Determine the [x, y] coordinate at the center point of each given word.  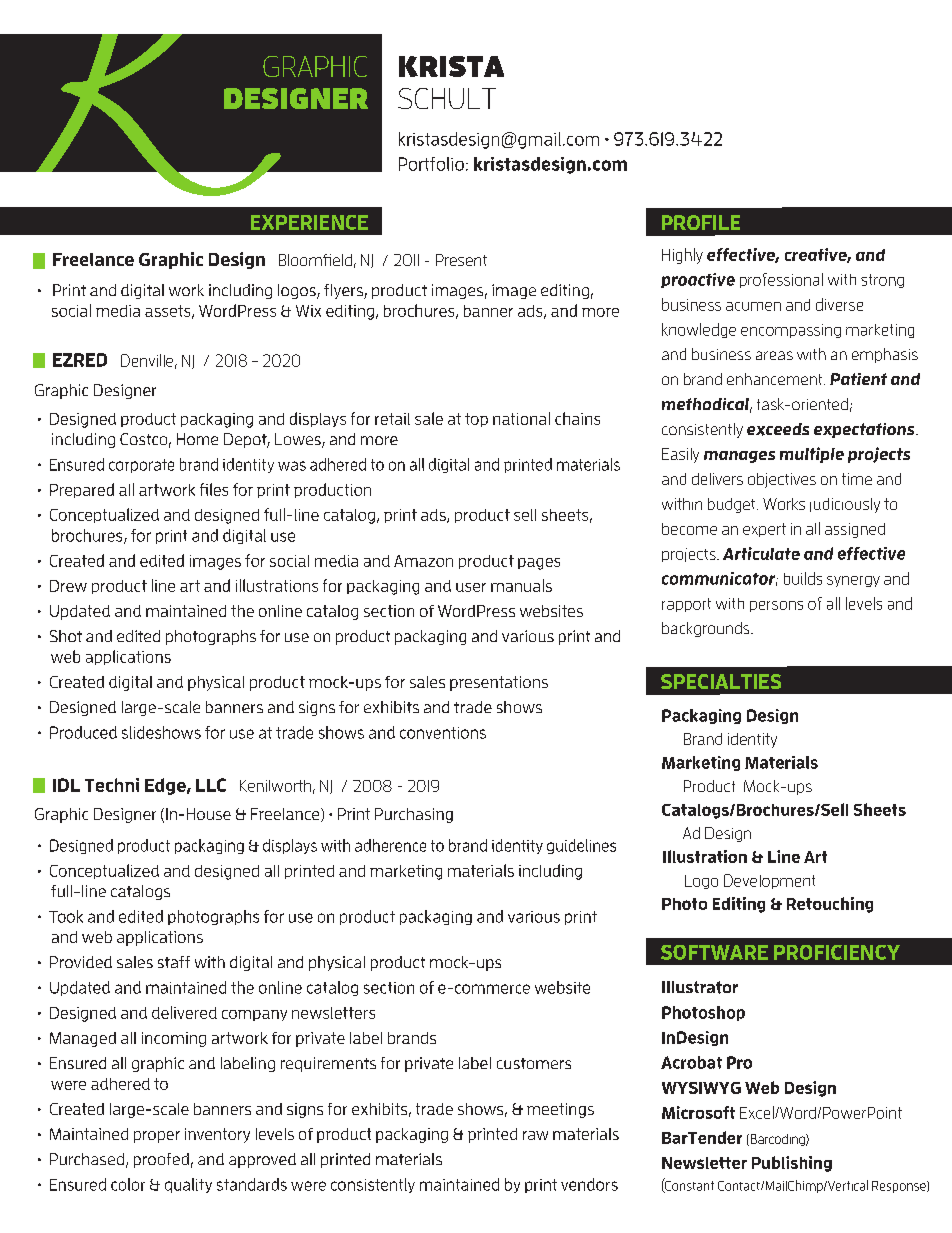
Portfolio [431, 164]
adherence [390, 845]
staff [174, 962]
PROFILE [701, 222]
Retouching [830, 905]
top [476, 420]
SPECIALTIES [721, 681]
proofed [161, 1160]
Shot [66, 636]
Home [197, 439]
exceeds [778, 429]
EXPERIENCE [309, 222]
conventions [443, 733]
